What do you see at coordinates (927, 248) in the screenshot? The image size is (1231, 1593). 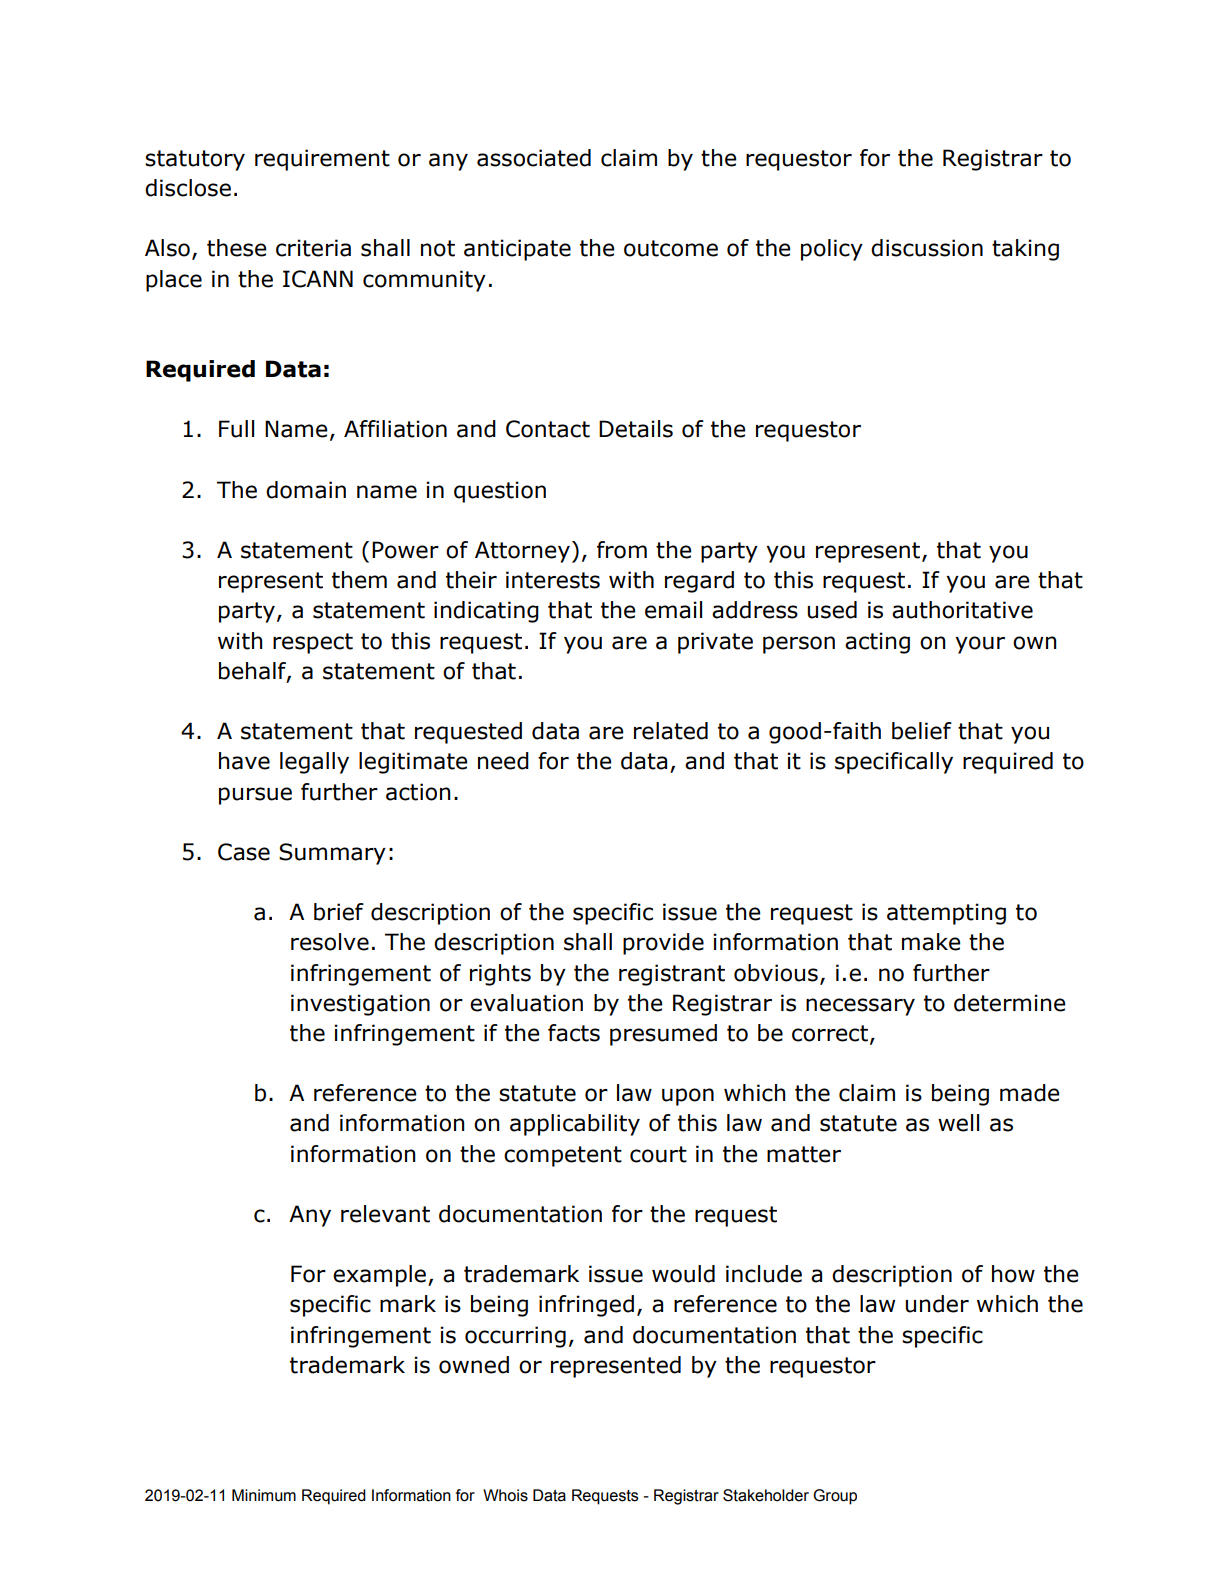 I see `discussion` at bounding box center [927, 248].
